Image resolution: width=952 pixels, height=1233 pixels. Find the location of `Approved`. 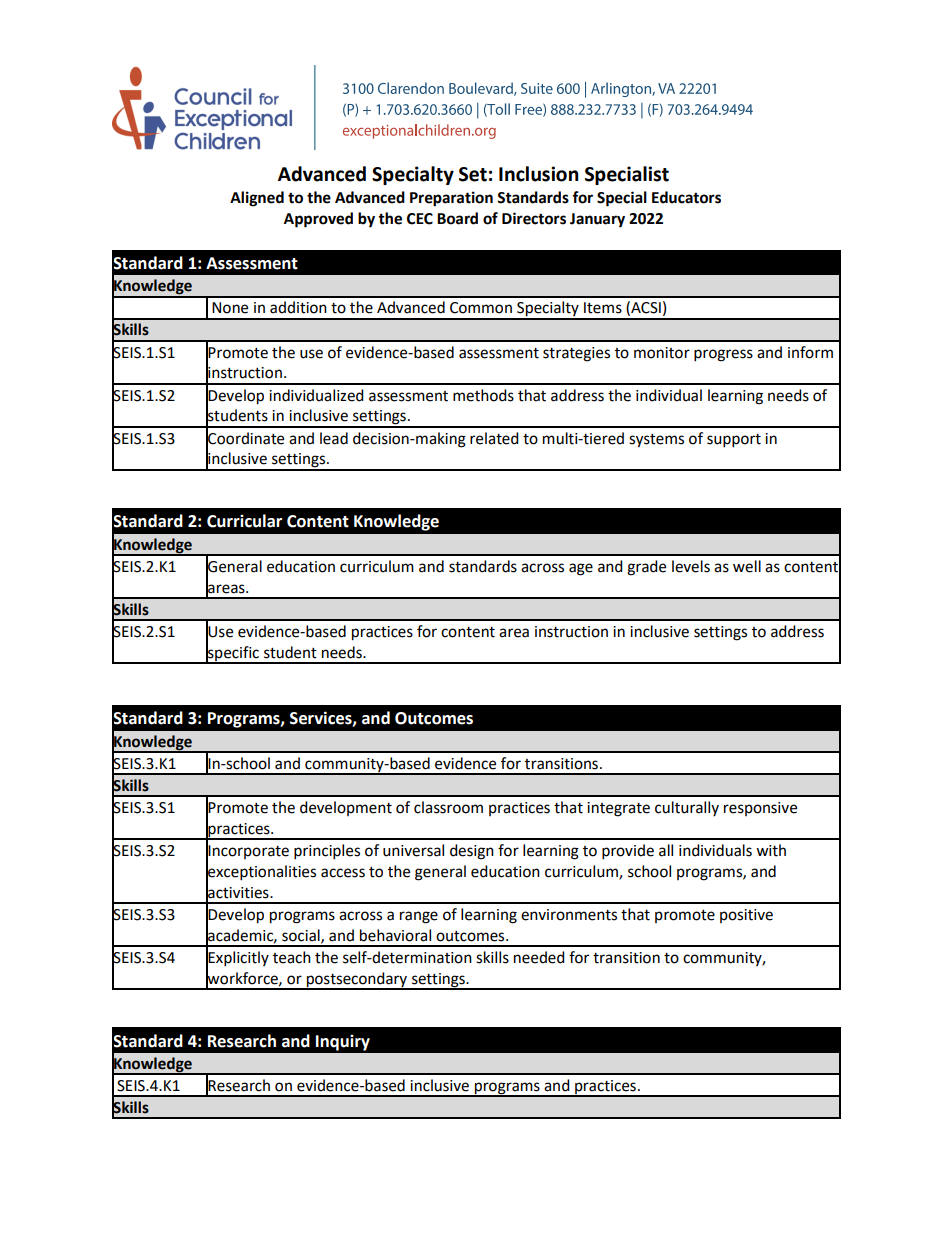

Approved is located at coordinates (318, 220).
